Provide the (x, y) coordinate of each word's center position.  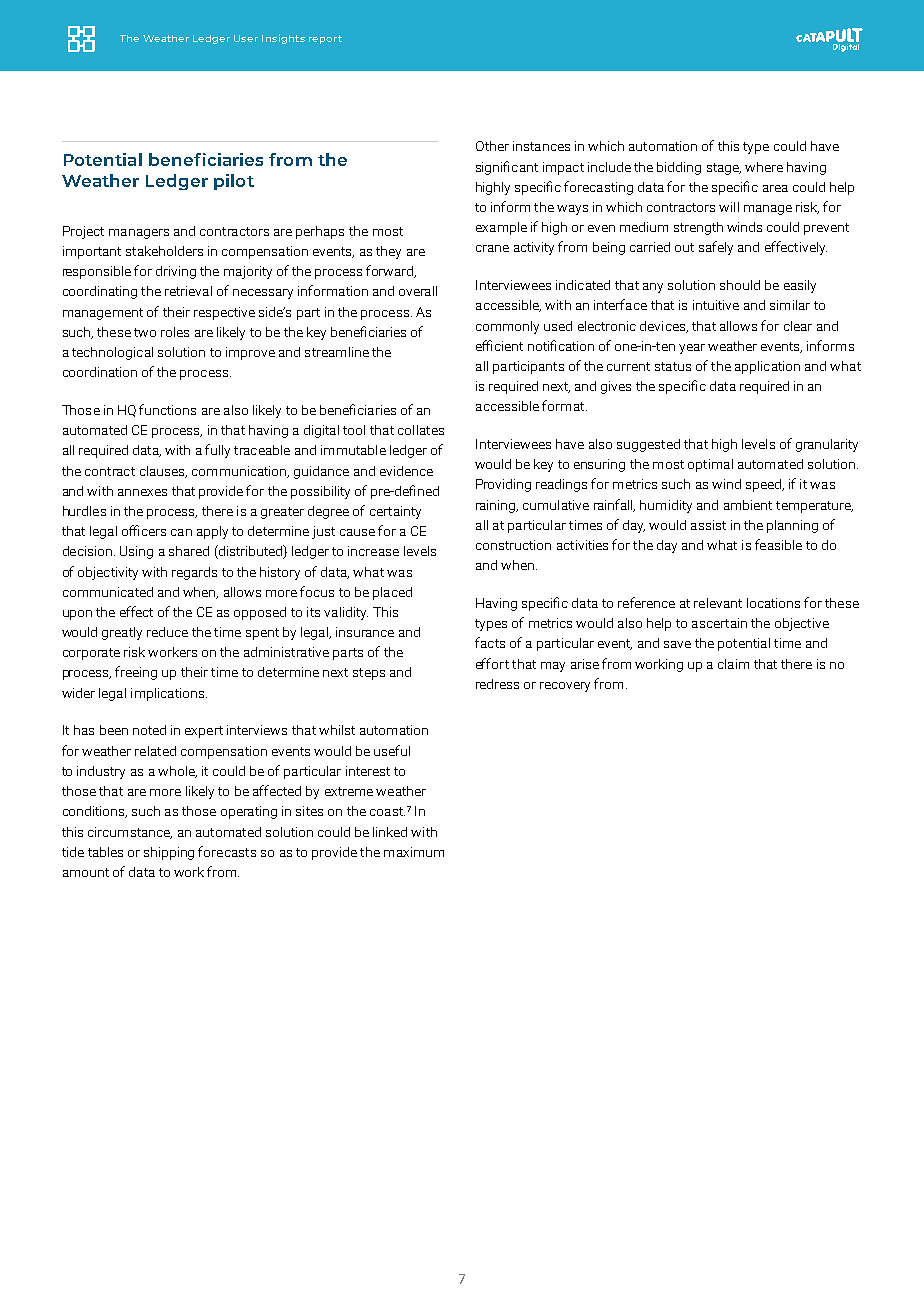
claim (733, 664)
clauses (163, 472)
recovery (565, 687)
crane (492, 248)
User (246, 38)
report (325, 39)
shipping (169, 853)
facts (490, 642)
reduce (167, 632)
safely (716, 248)
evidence (406, 471)
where (764, 167)
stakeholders (164, 251)
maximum (414, 852)
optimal (710, 465)
